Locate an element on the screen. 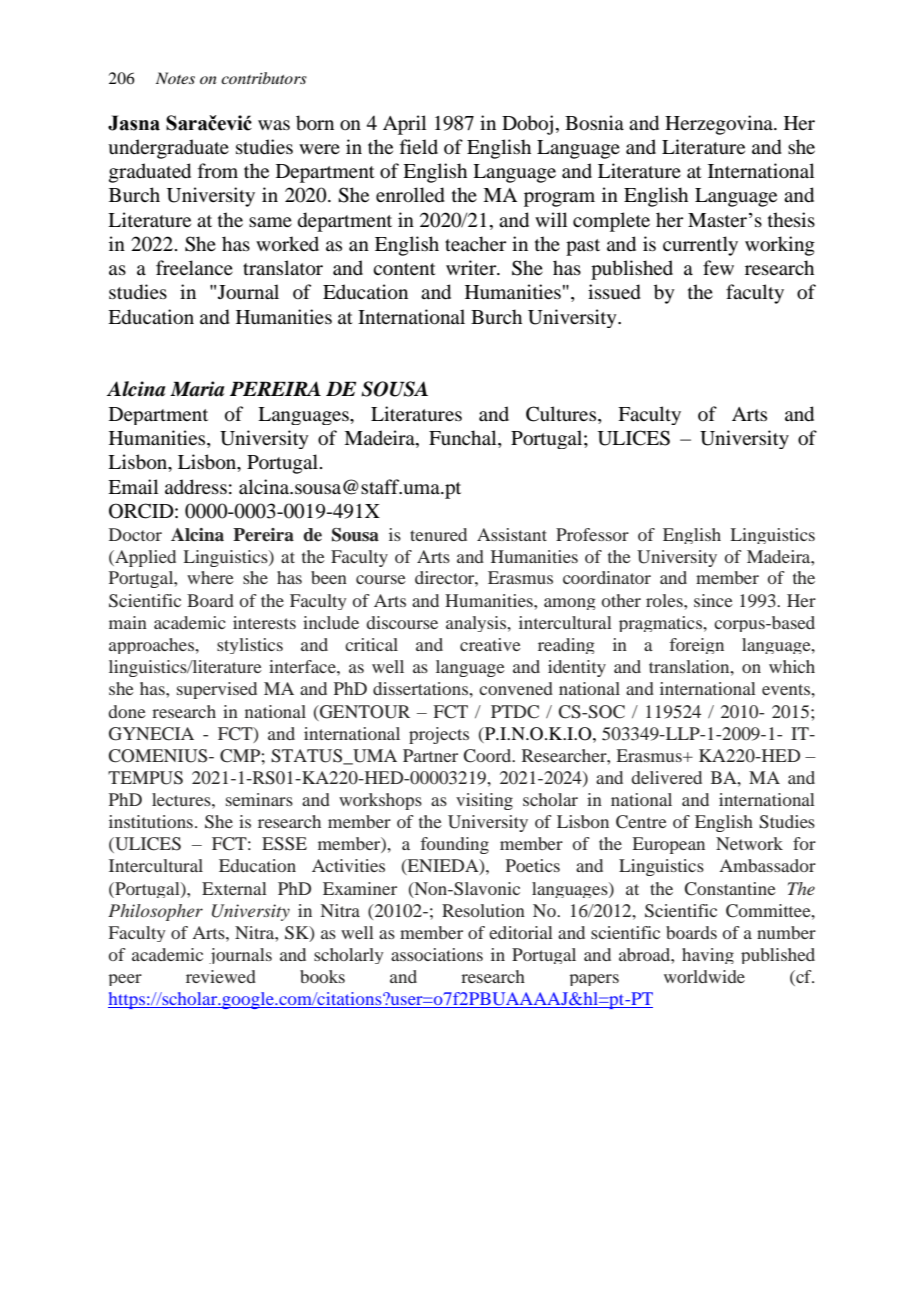 Image resolution: width=924 pixels, height=1305 pixels. April is located at coordinates (404, 125).
